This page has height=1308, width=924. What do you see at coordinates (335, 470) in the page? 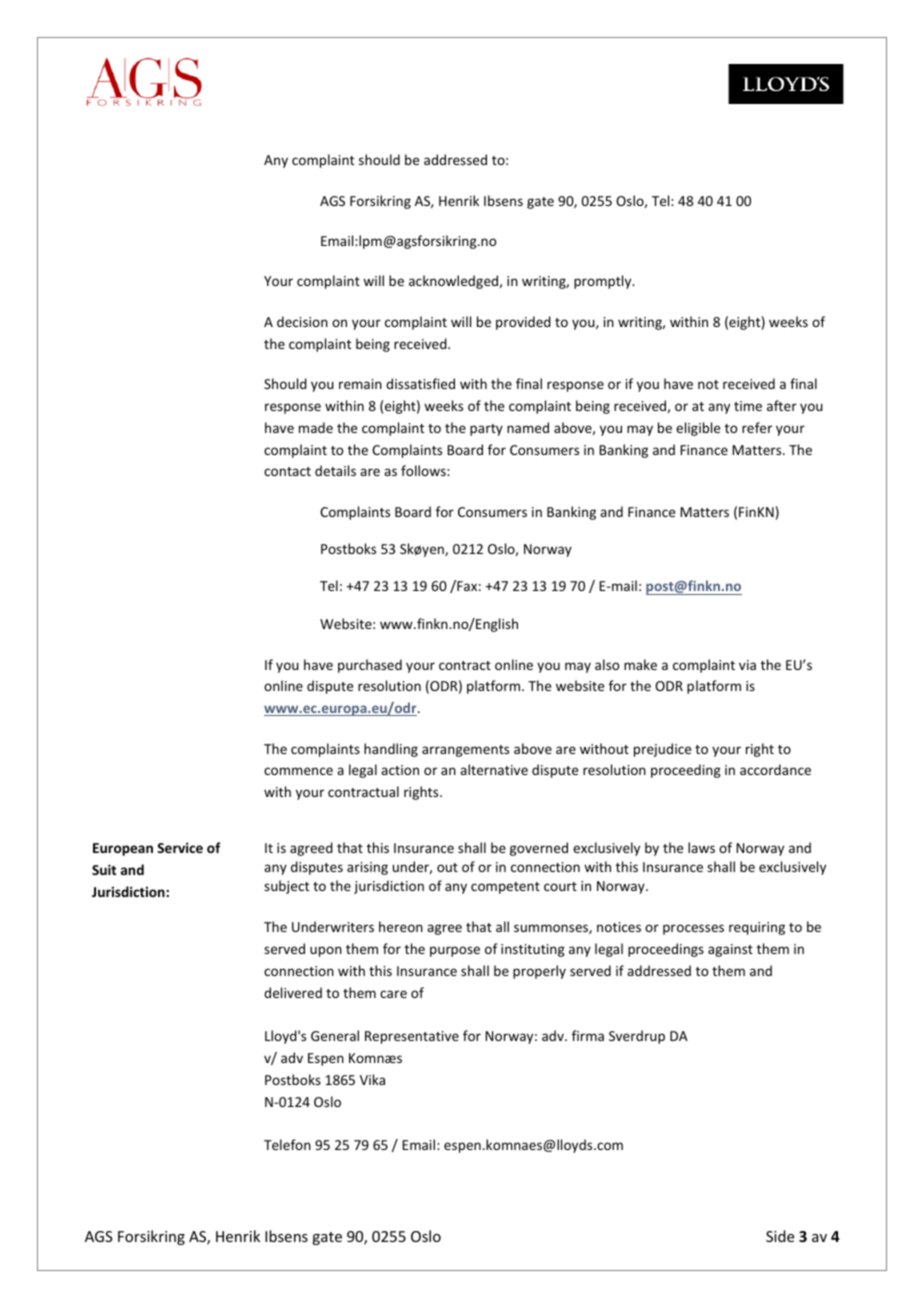
I see `details` at bounding box center [335, 470].
